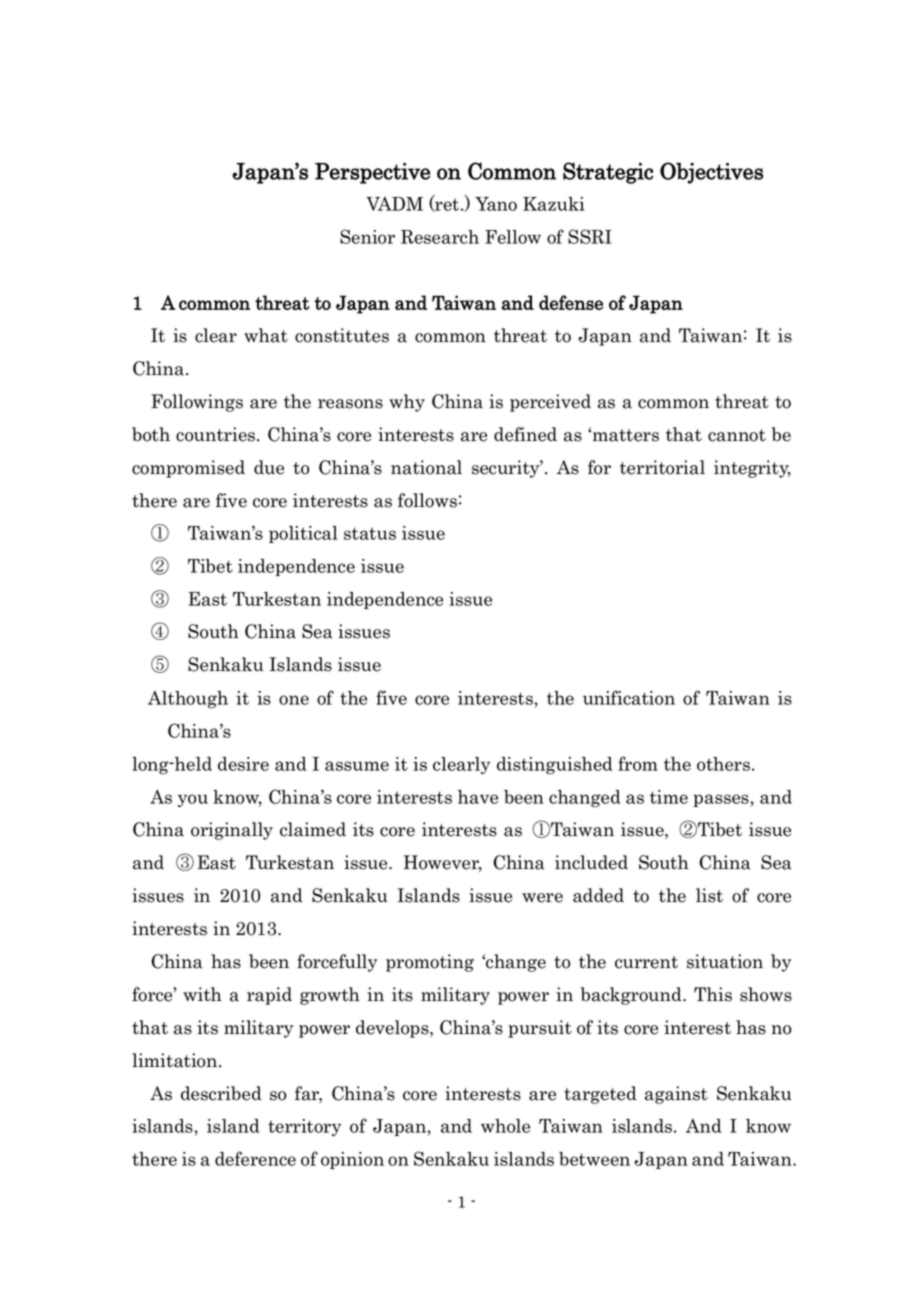 Image resolution: width=924 pixels, height=1308 pixels. Describe the element at coordinates (542, 898) in the screenshot. I see `were` at that location.
